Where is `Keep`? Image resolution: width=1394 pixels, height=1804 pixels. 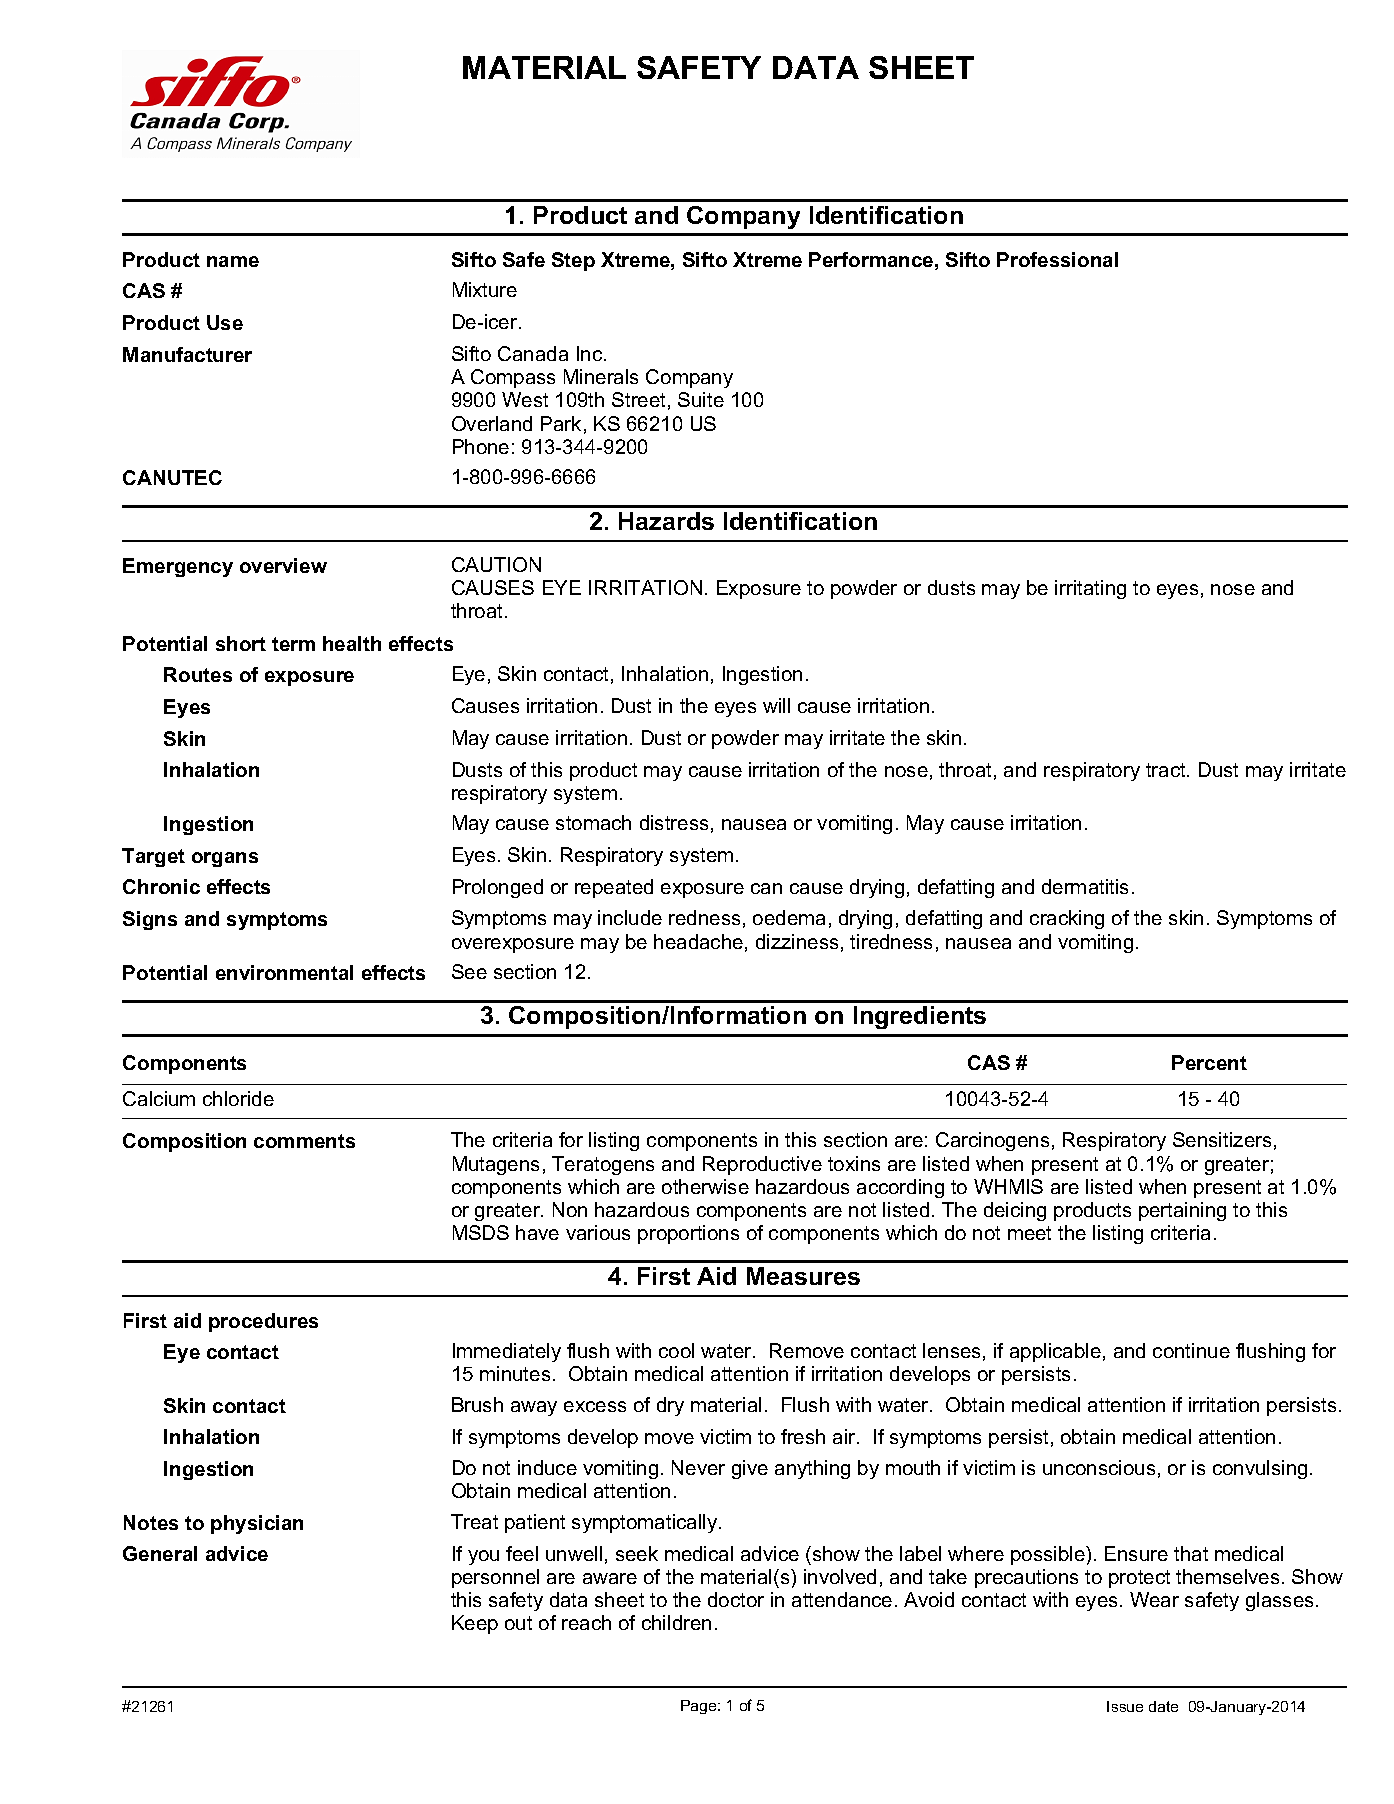
Keep is located at coordinates (475, 1624).
